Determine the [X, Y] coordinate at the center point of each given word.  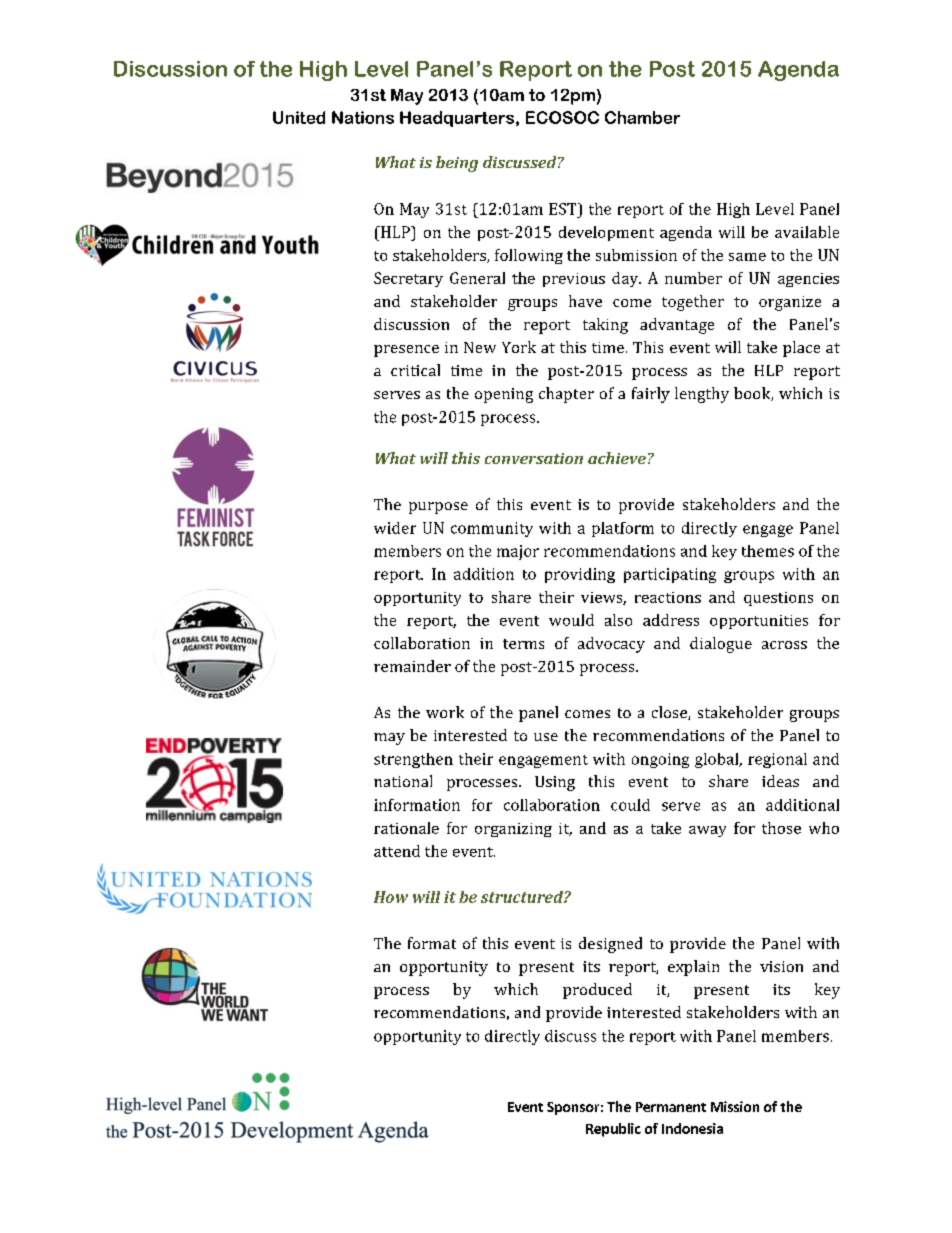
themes [768, 551]
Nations [363, 117]
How [391, 897]
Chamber [642, 117]
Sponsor [573, 1108]
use [546, 737]
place [801, 349]
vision [781, 966]
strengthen [413, 760]
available [807, 232]
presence [406, 351]
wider [395, 528]
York [519, 347]
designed [610, 945]
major [518, 552]
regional [777, 760]
